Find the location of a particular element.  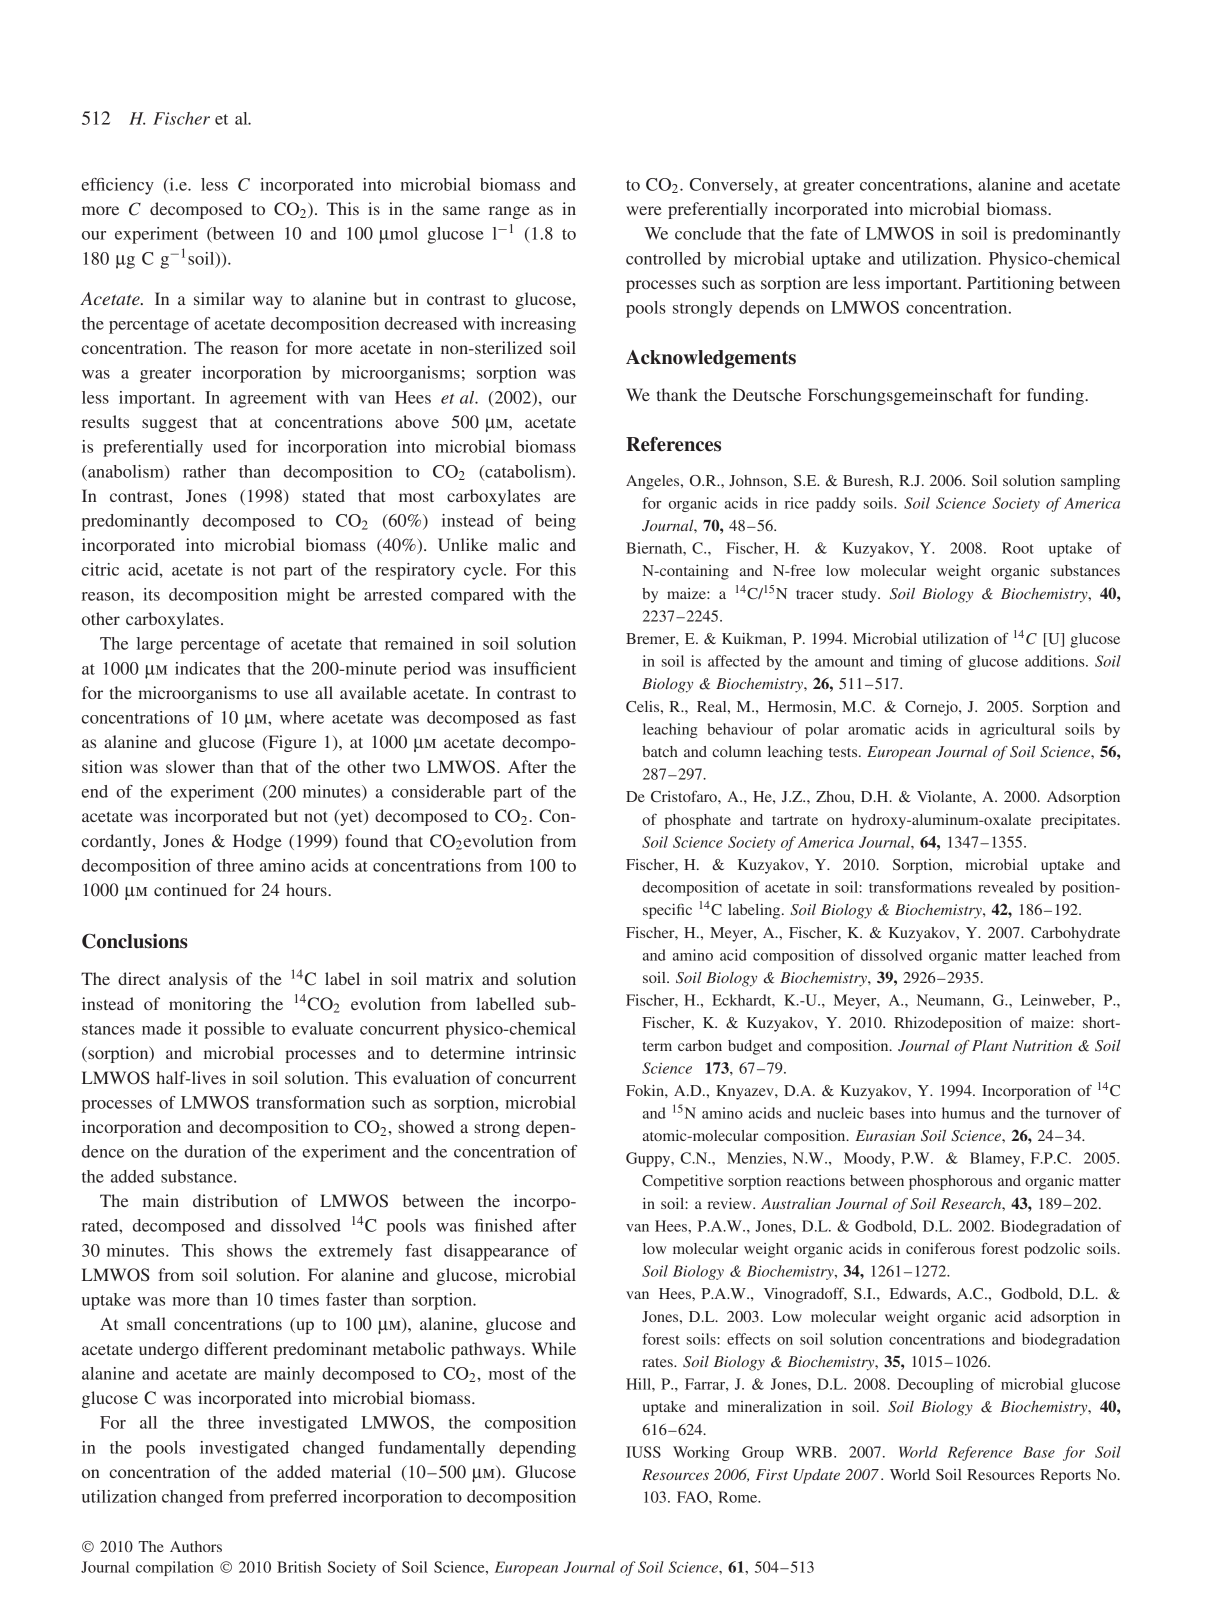

Authors is located at coordinates (196, 1546).
